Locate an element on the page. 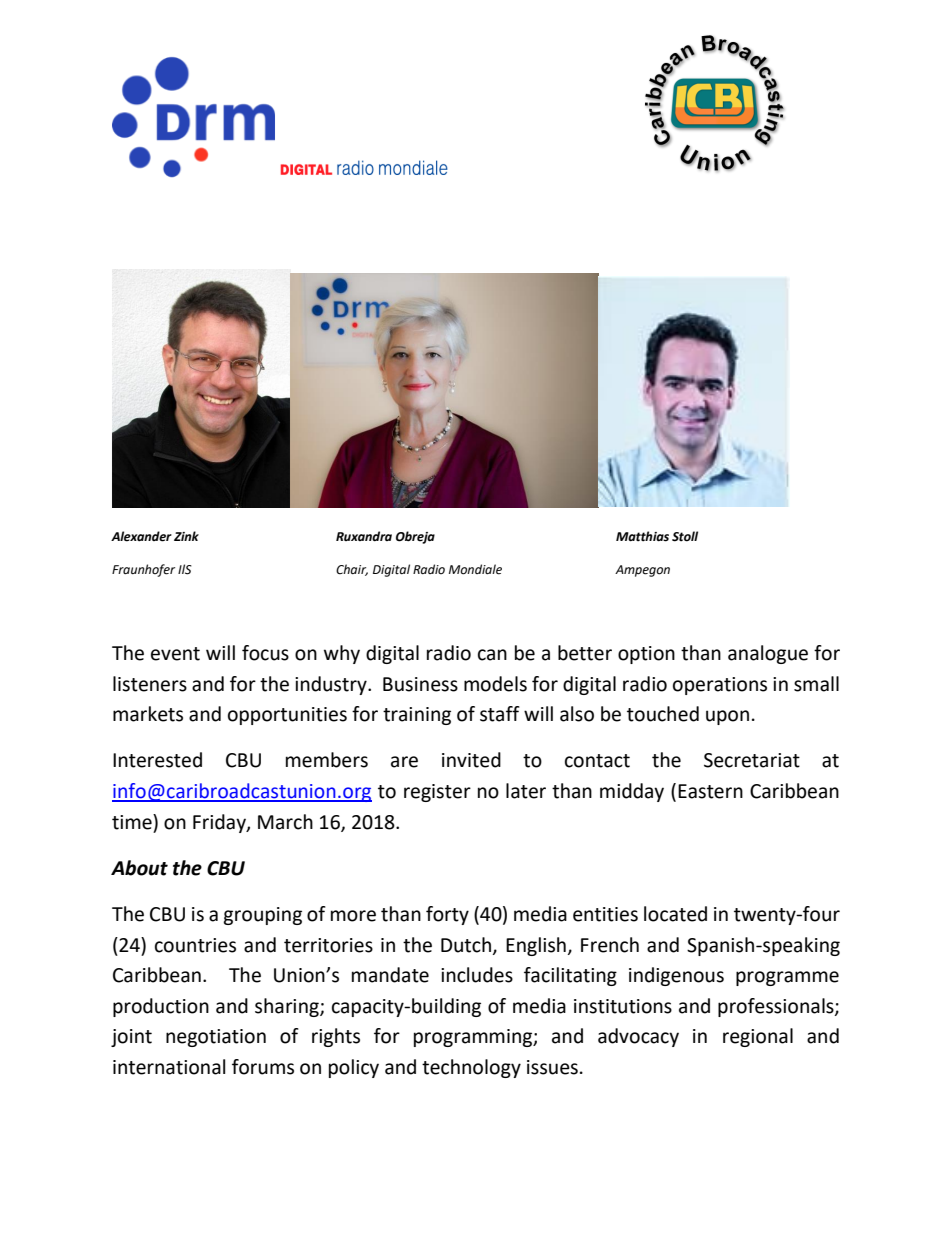  Zink is located at coordinates (186, 536).
